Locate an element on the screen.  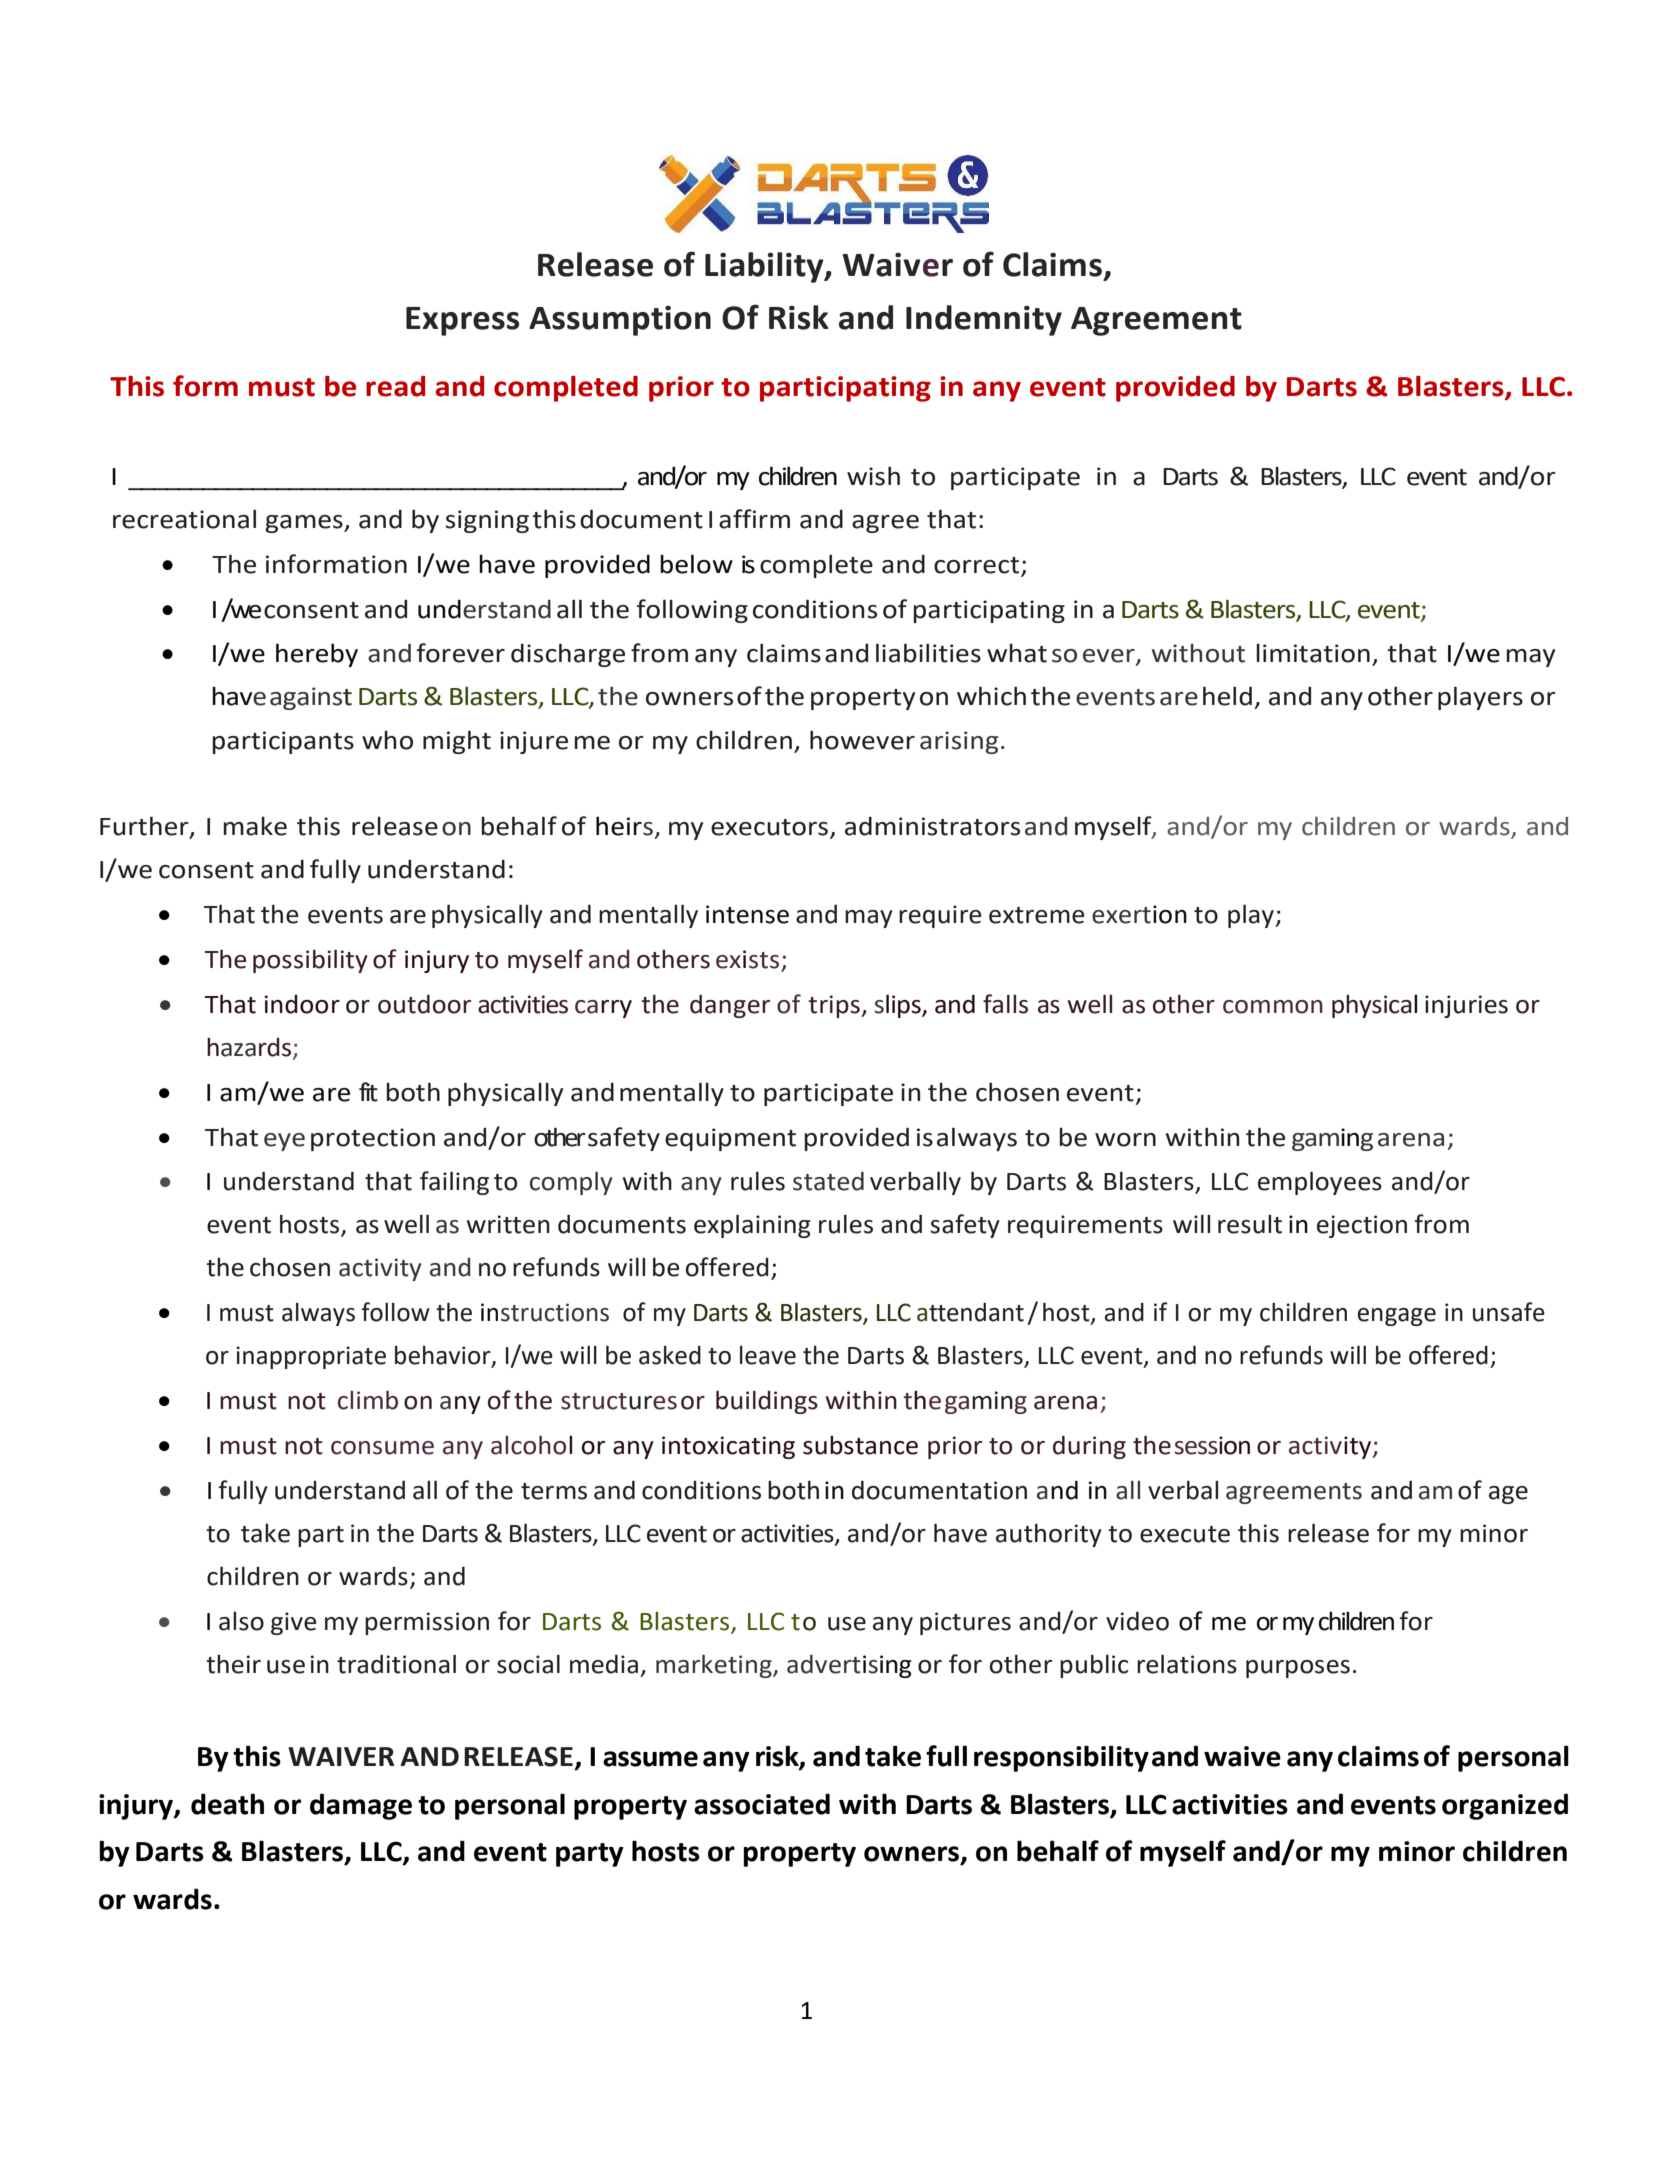
executors is located at coordinates (771, 828).
